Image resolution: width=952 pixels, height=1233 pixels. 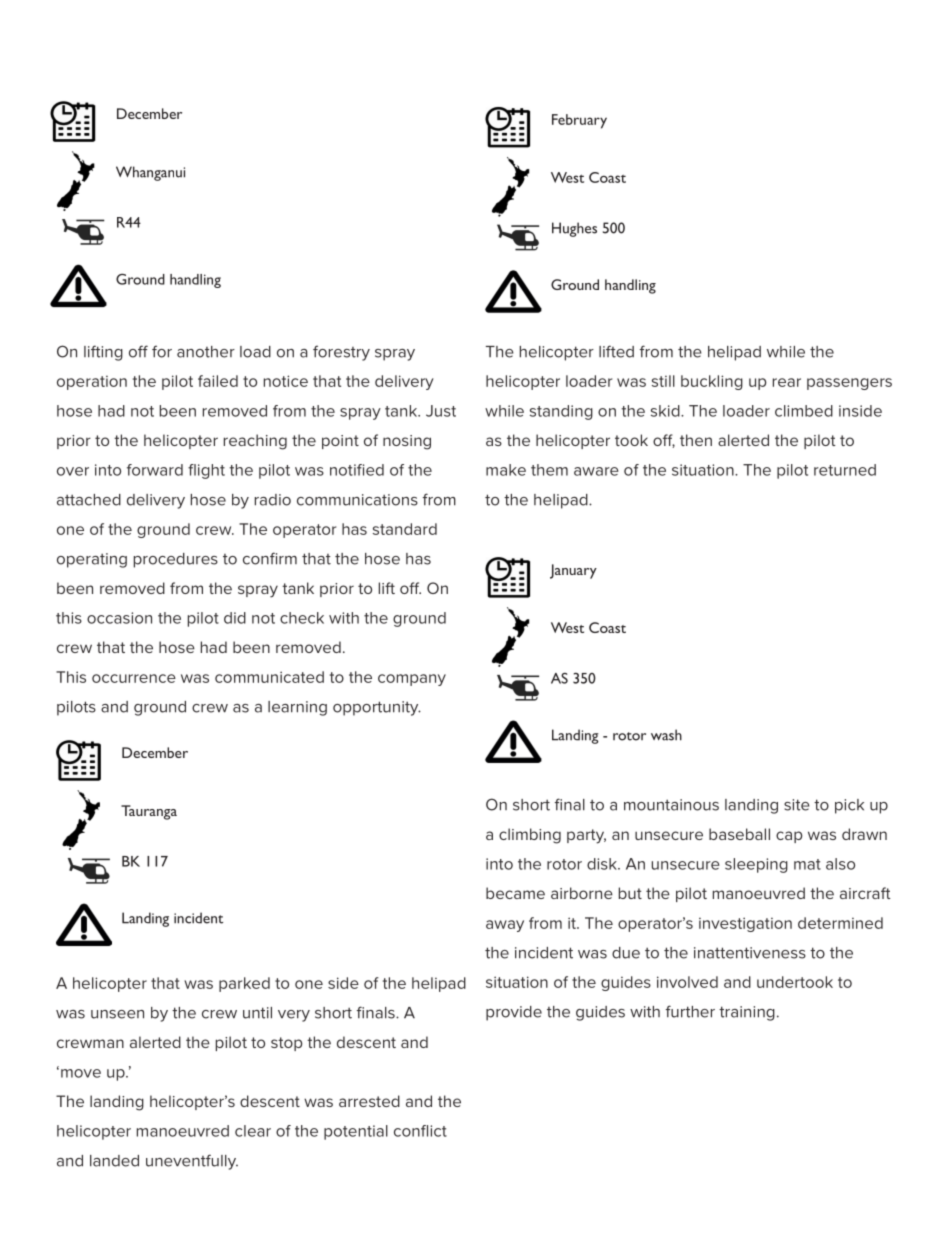 I want to click on February, so click(x=579, y=121).
